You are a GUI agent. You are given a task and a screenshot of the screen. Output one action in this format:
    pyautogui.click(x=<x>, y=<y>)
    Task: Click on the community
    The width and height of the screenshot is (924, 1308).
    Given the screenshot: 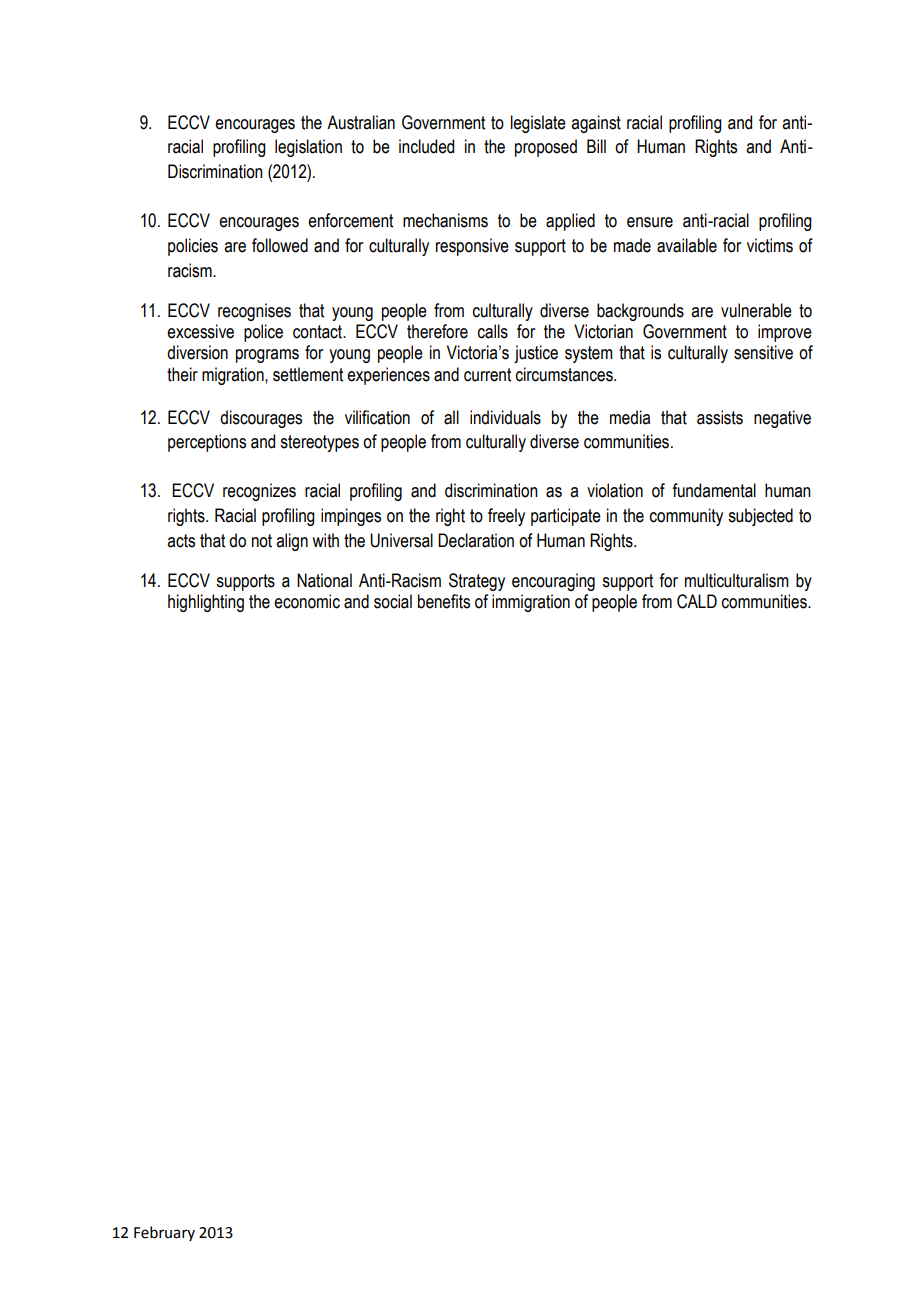 What is the action you would take?
    pyautogui.click(x=686, y=517)
